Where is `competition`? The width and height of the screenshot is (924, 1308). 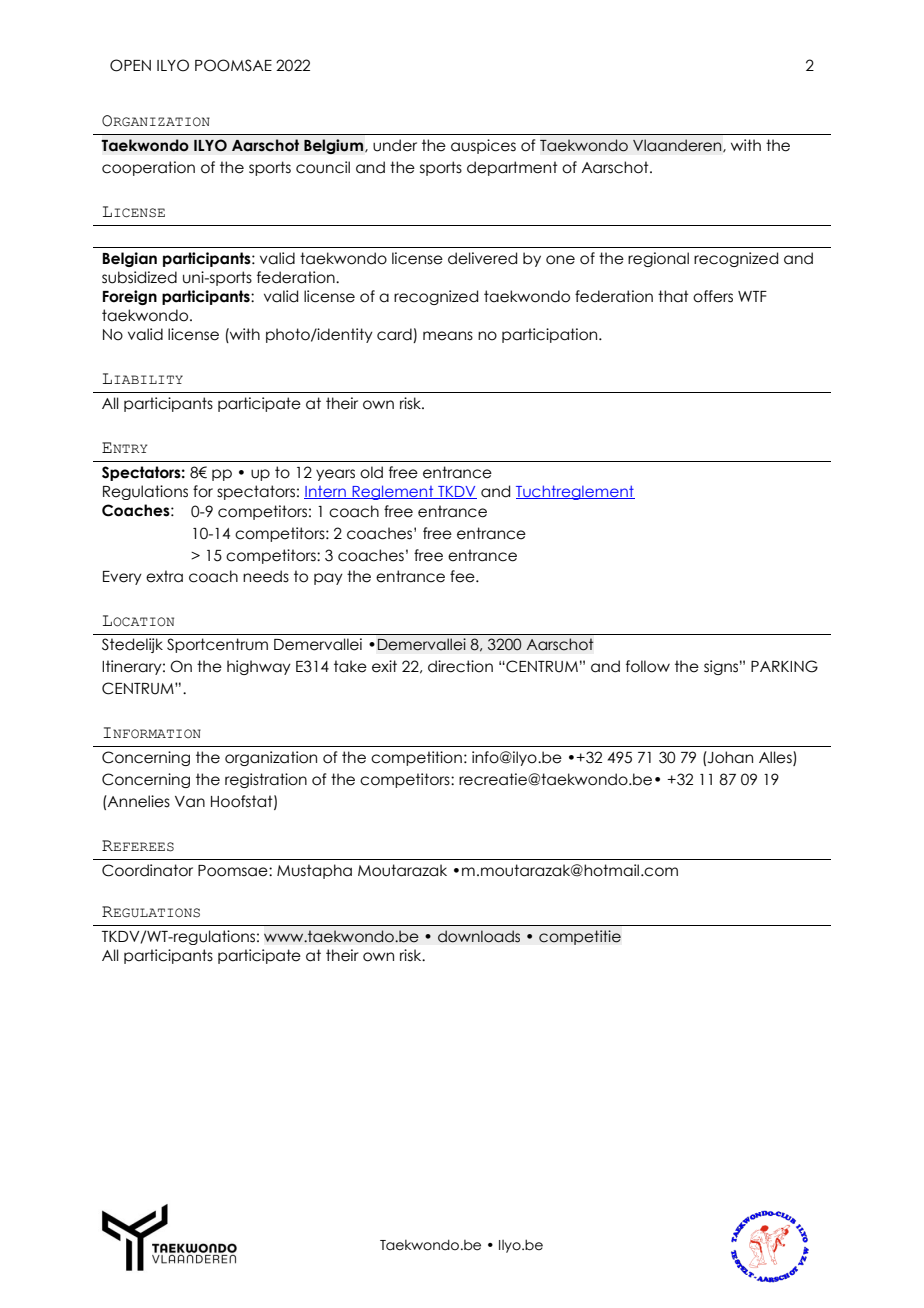
competition is located at coordinates (416, 758).
